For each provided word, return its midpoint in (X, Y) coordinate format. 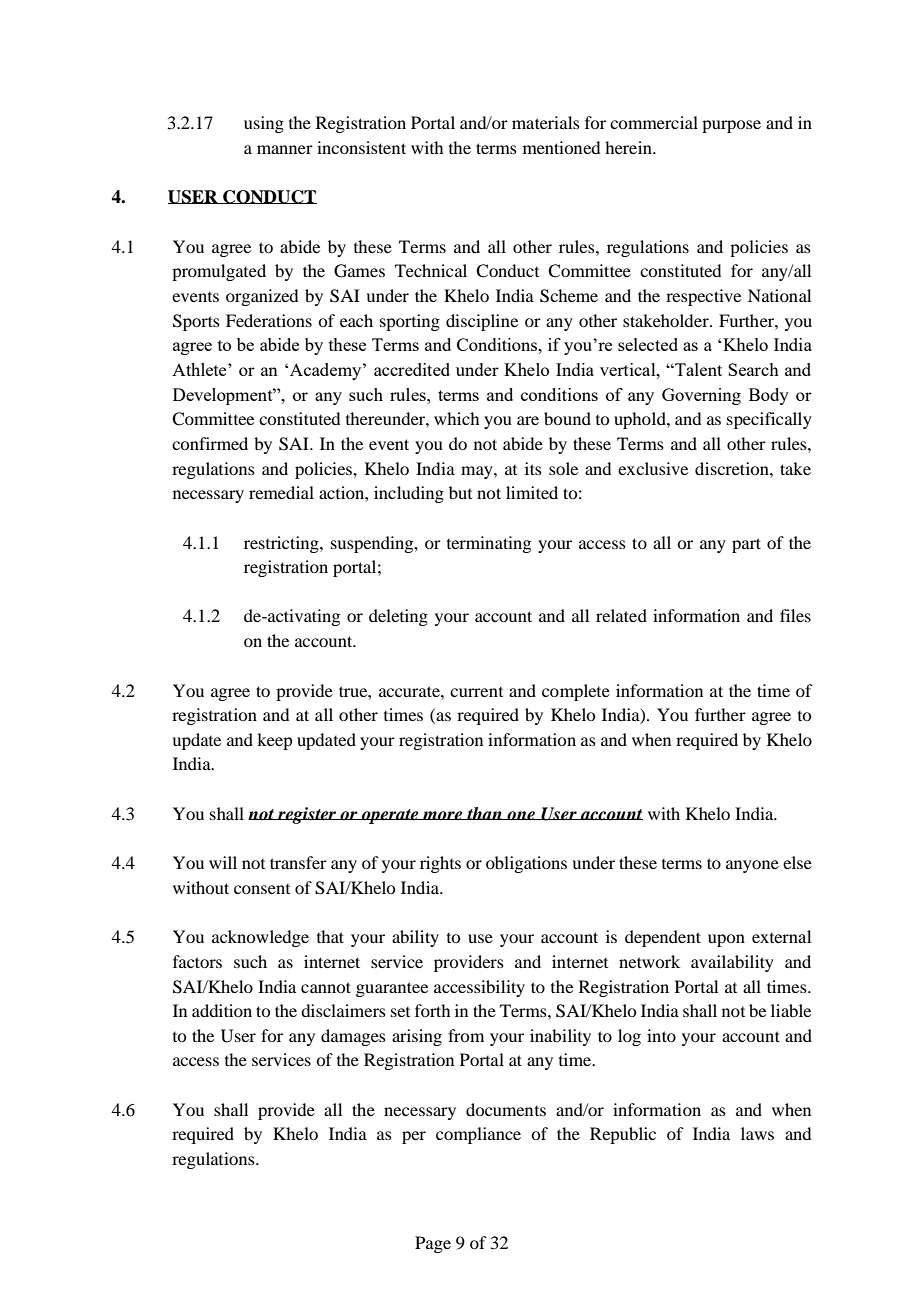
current (476, 692)
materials (546, 122)
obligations (526, 864)
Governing (701, 396)
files (795, 615)
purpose (731, 126)
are (528, 420)
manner (285, 149)
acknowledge (260, 938)
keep (274, 741)
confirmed (210, 443)
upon (726, 940)
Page (433, 1244)
